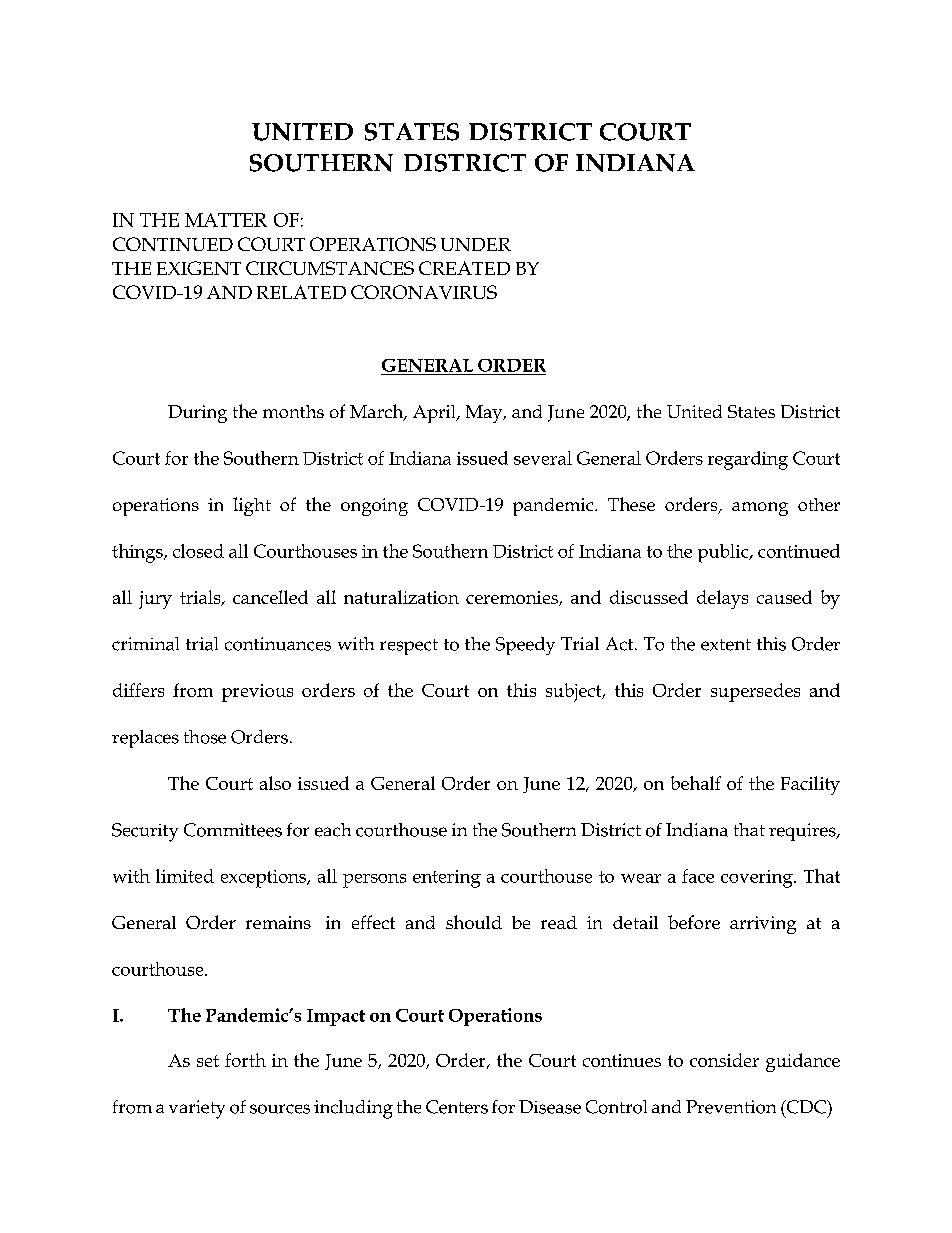 Image resolution: width=952 pixels, height=1233 pixels. I want to click on consider, so click(724, 1060).
